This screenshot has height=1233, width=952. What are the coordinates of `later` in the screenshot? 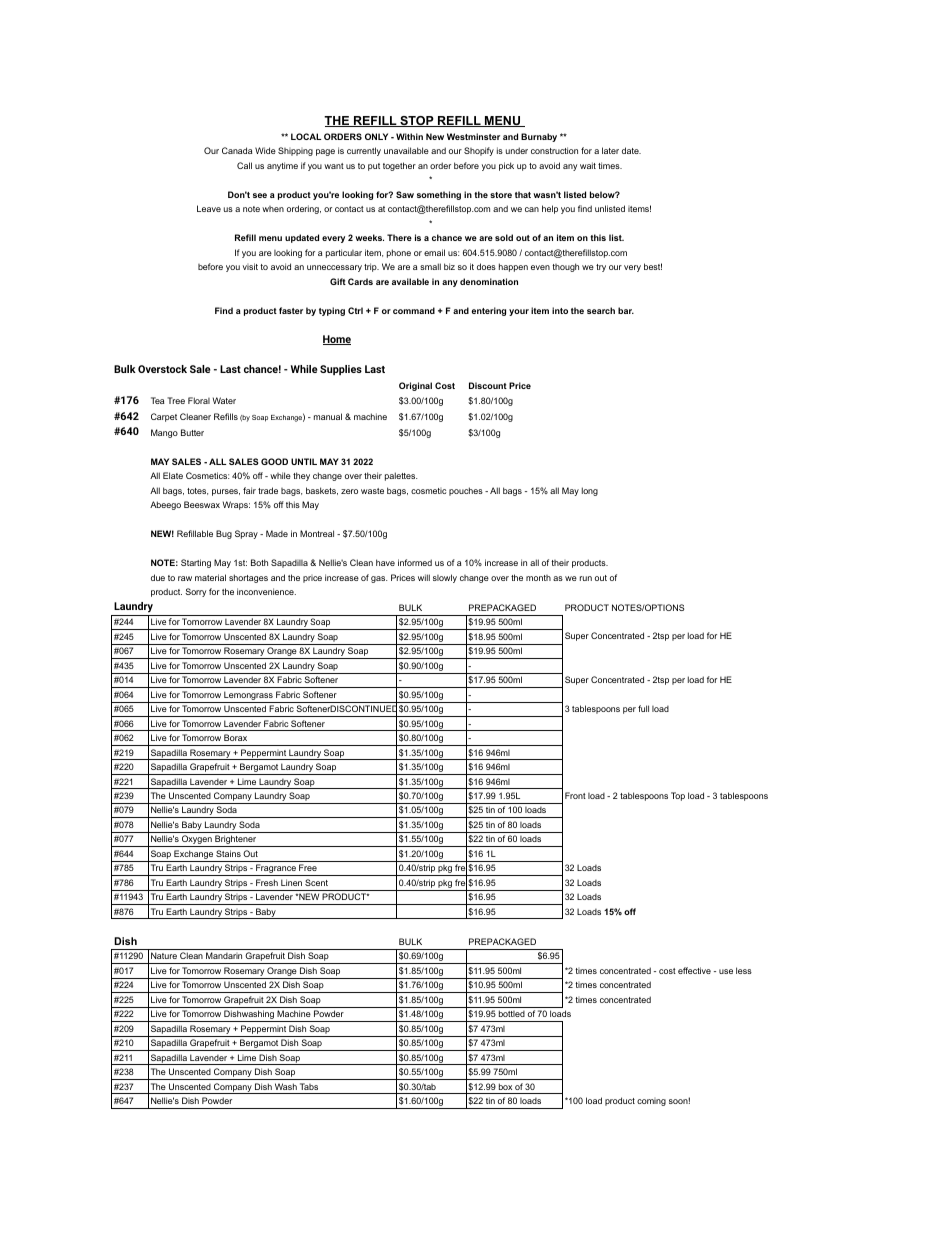 It's located at (610, 150).
